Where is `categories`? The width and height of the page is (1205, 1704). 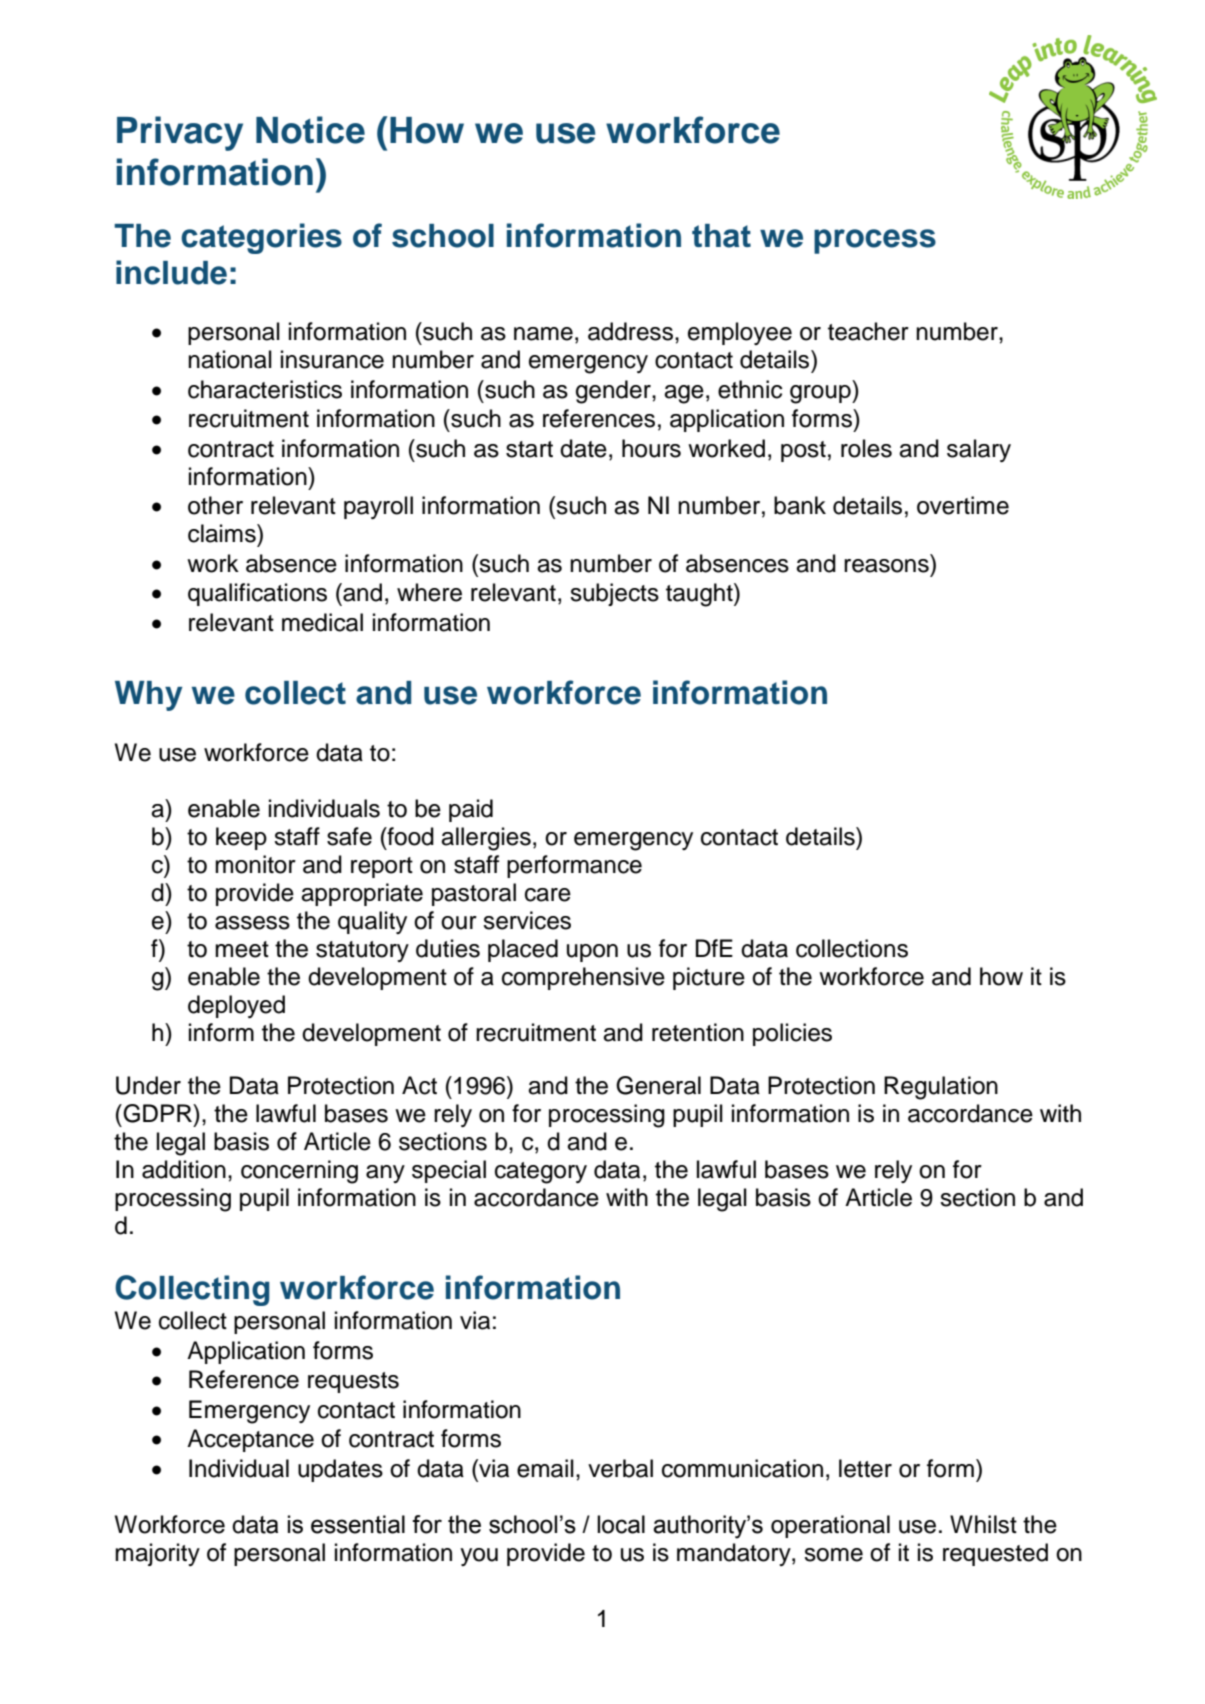
categories is located at coordinates (261, 238).
